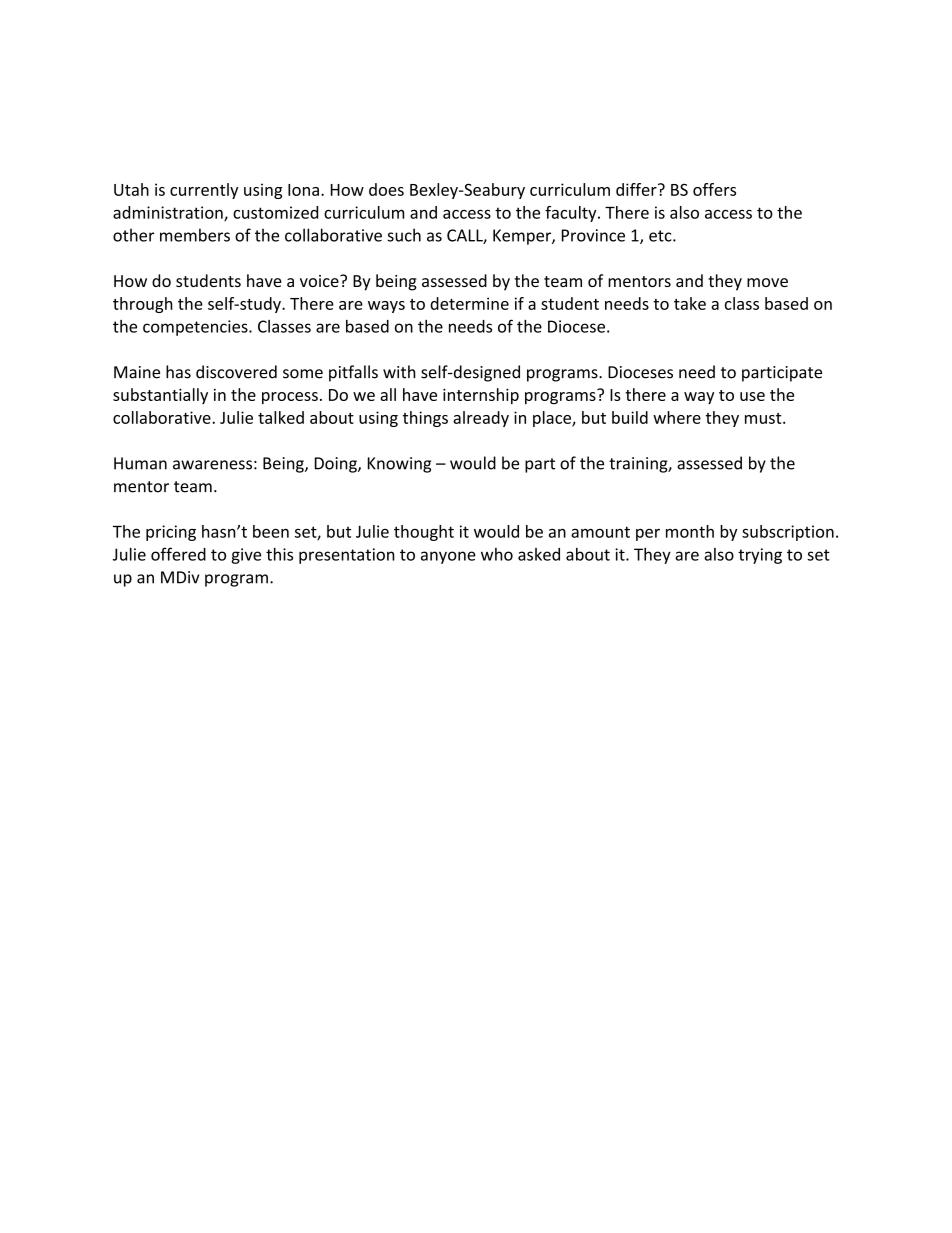  I want to click on Knowing, so click(399, 465).
